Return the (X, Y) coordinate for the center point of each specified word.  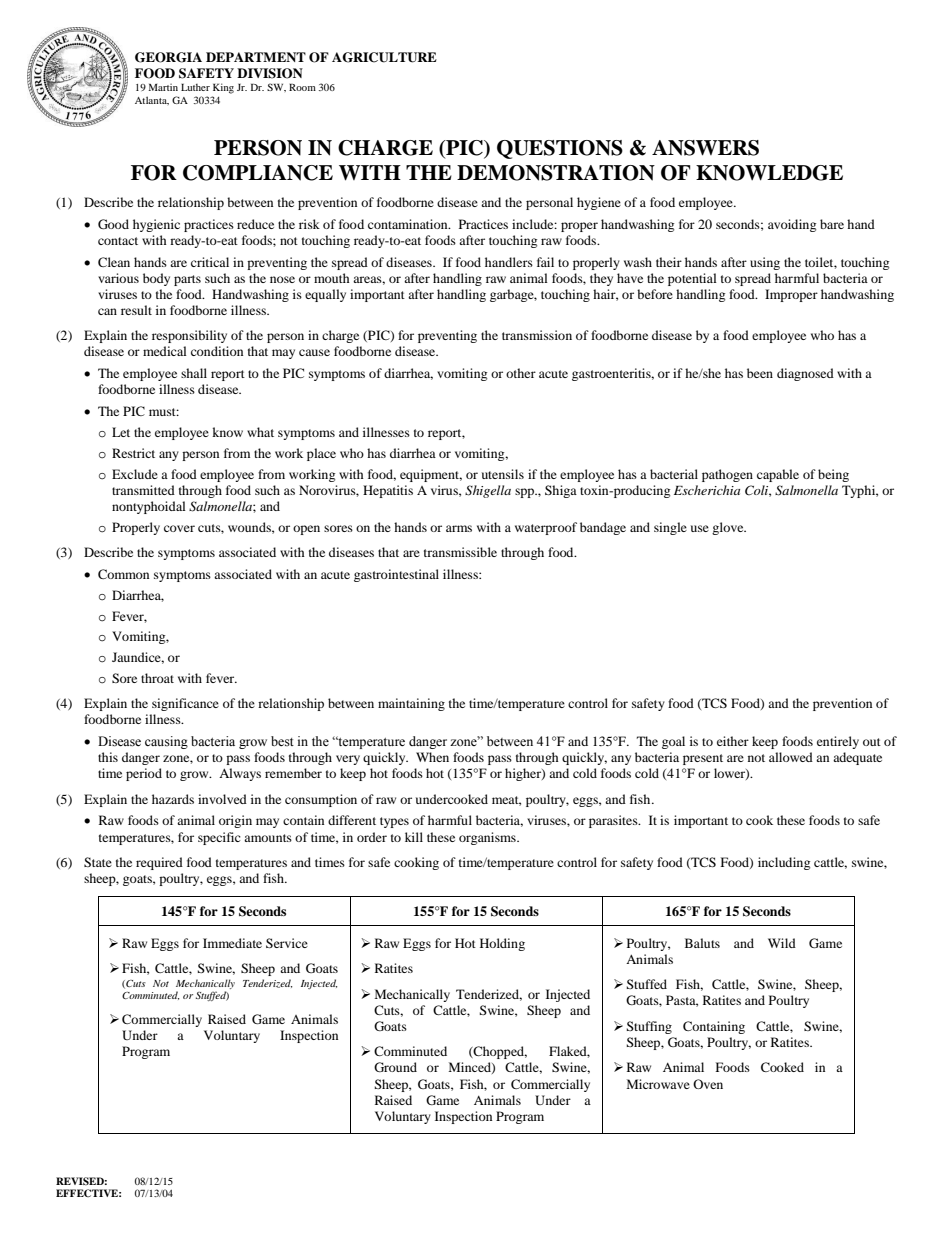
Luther (195, 87)
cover (179, 528)
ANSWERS (705, 148)
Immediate (232, 943)
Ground (395, 1067)
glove (729, 528)
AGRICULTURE (384, 57)
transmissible (460, 552)
